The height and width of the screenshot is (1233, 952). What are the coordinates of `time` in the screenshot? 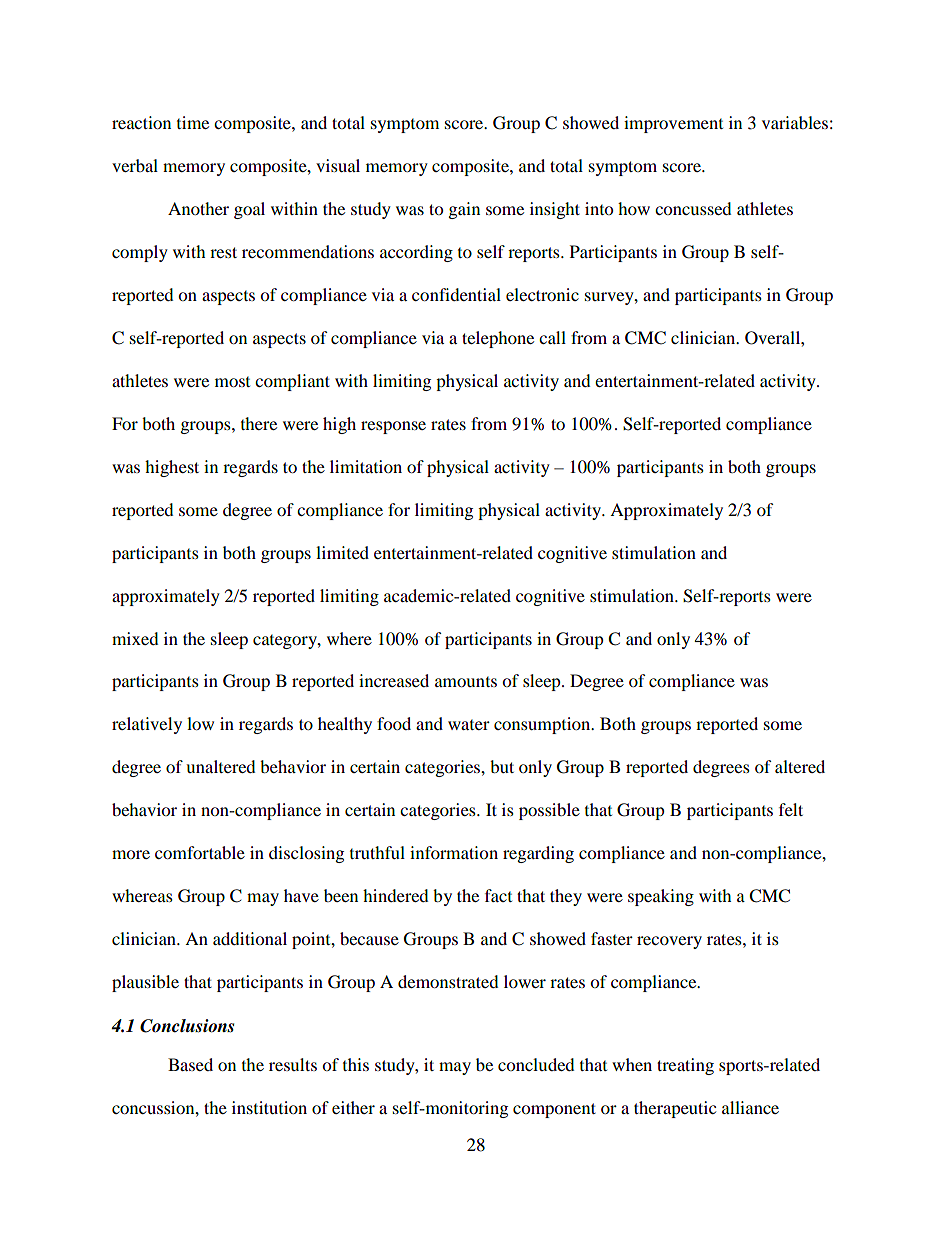 It's located at (193, 122).
